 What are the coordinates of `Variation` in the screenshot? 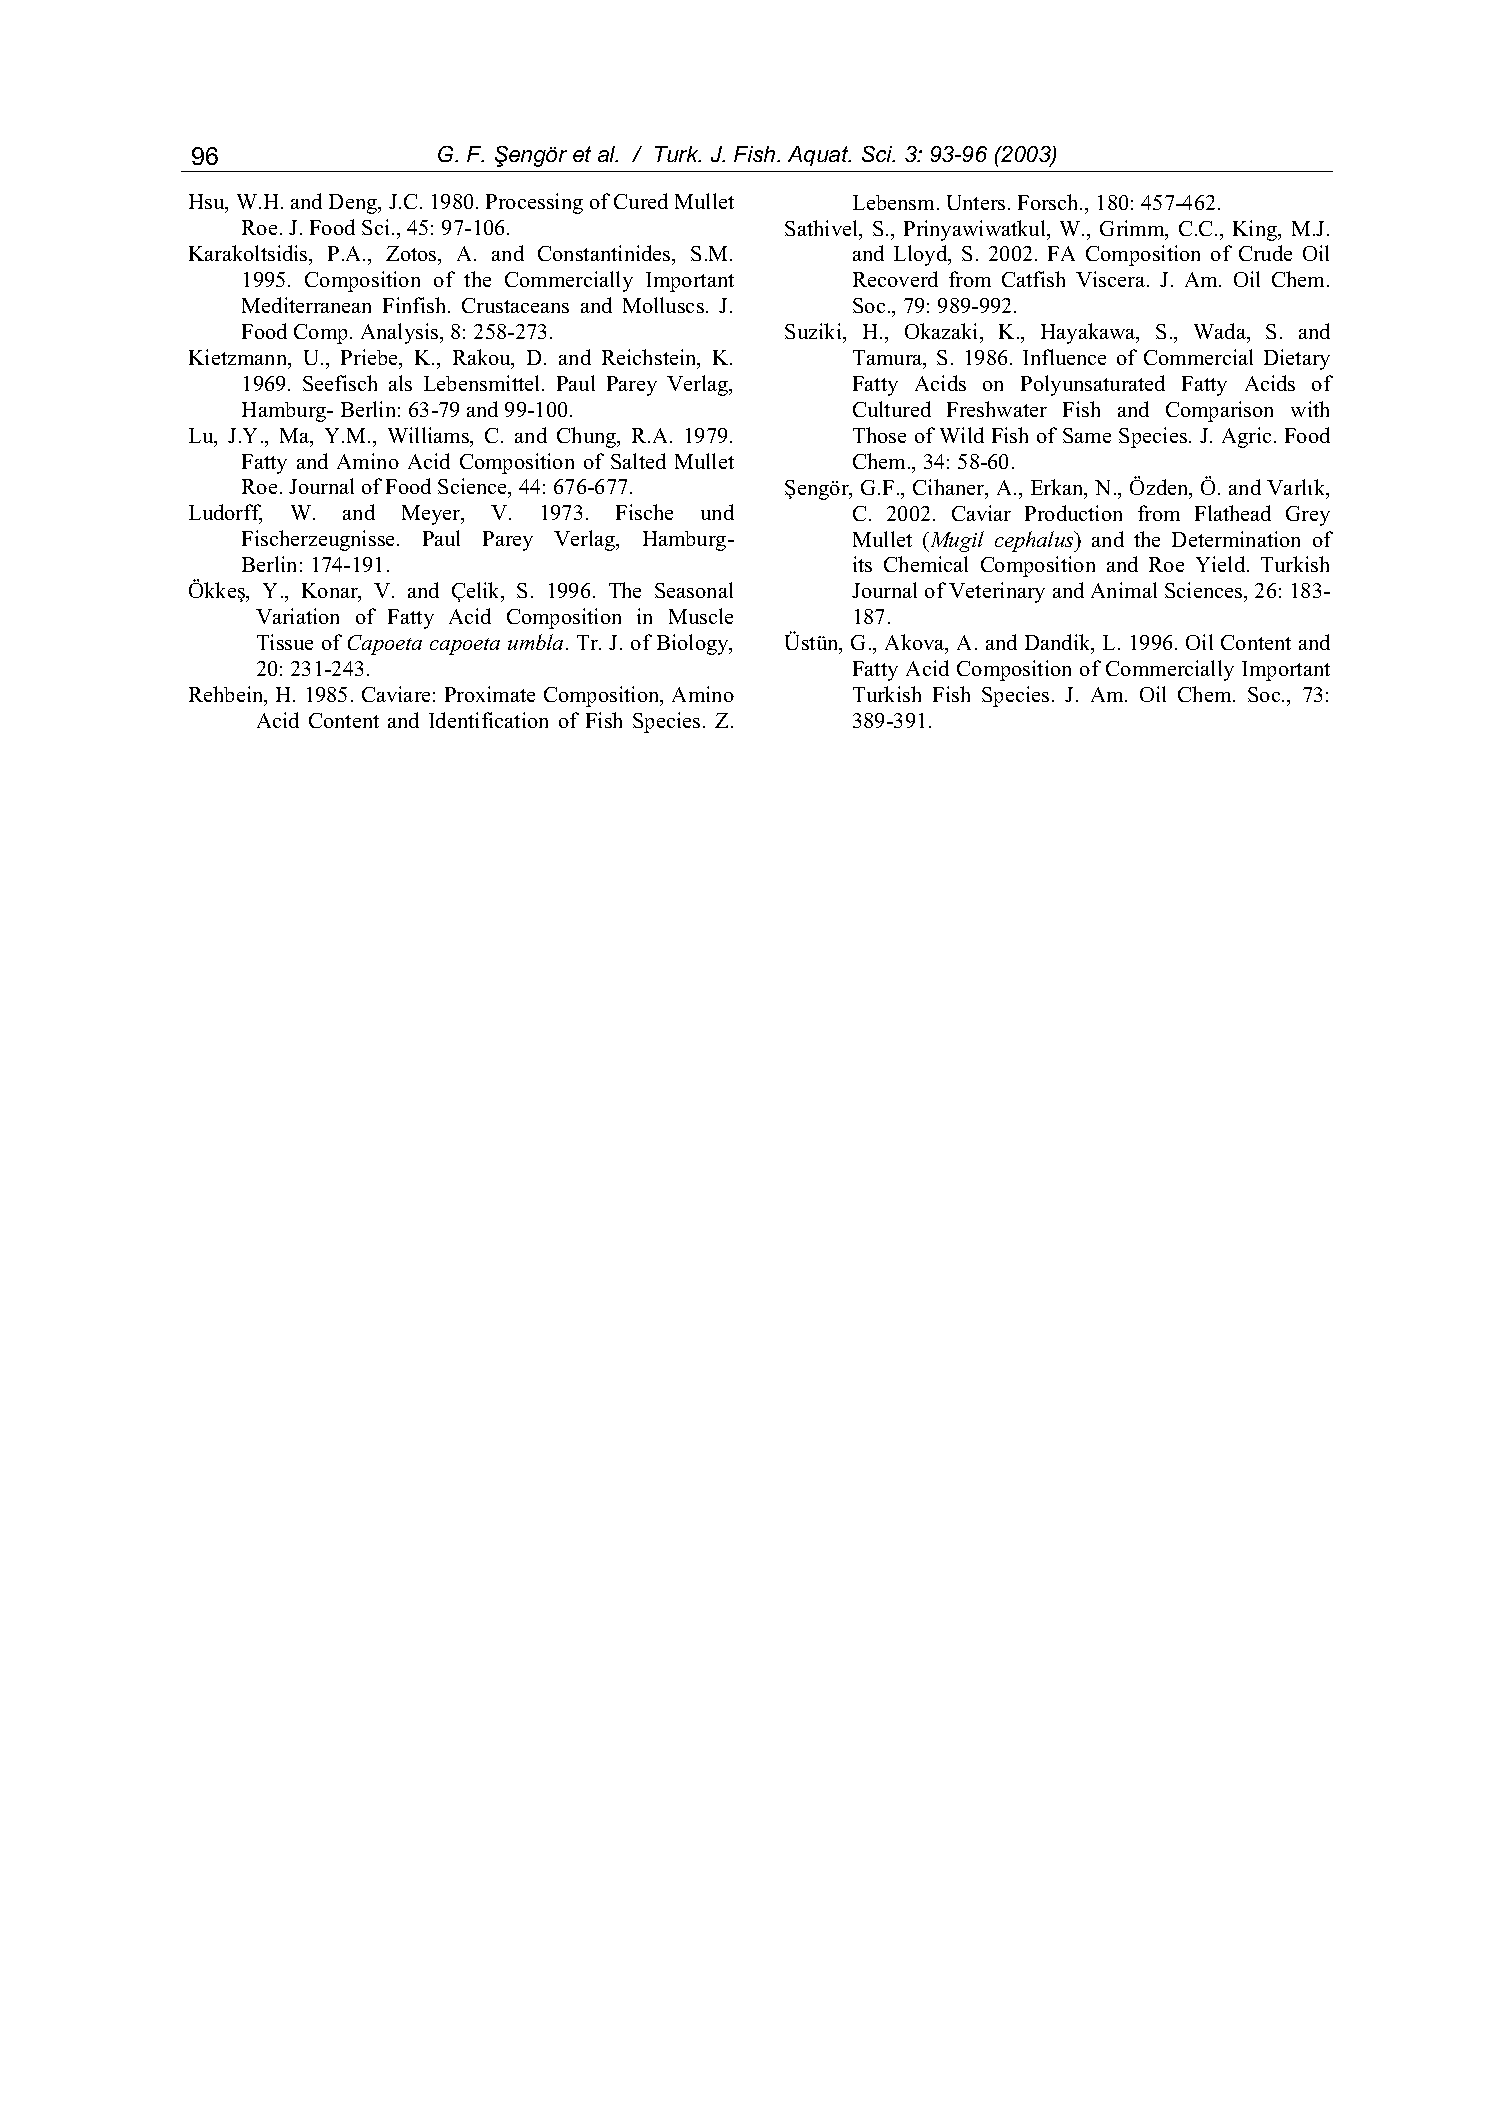 It's located at (297, 616).
